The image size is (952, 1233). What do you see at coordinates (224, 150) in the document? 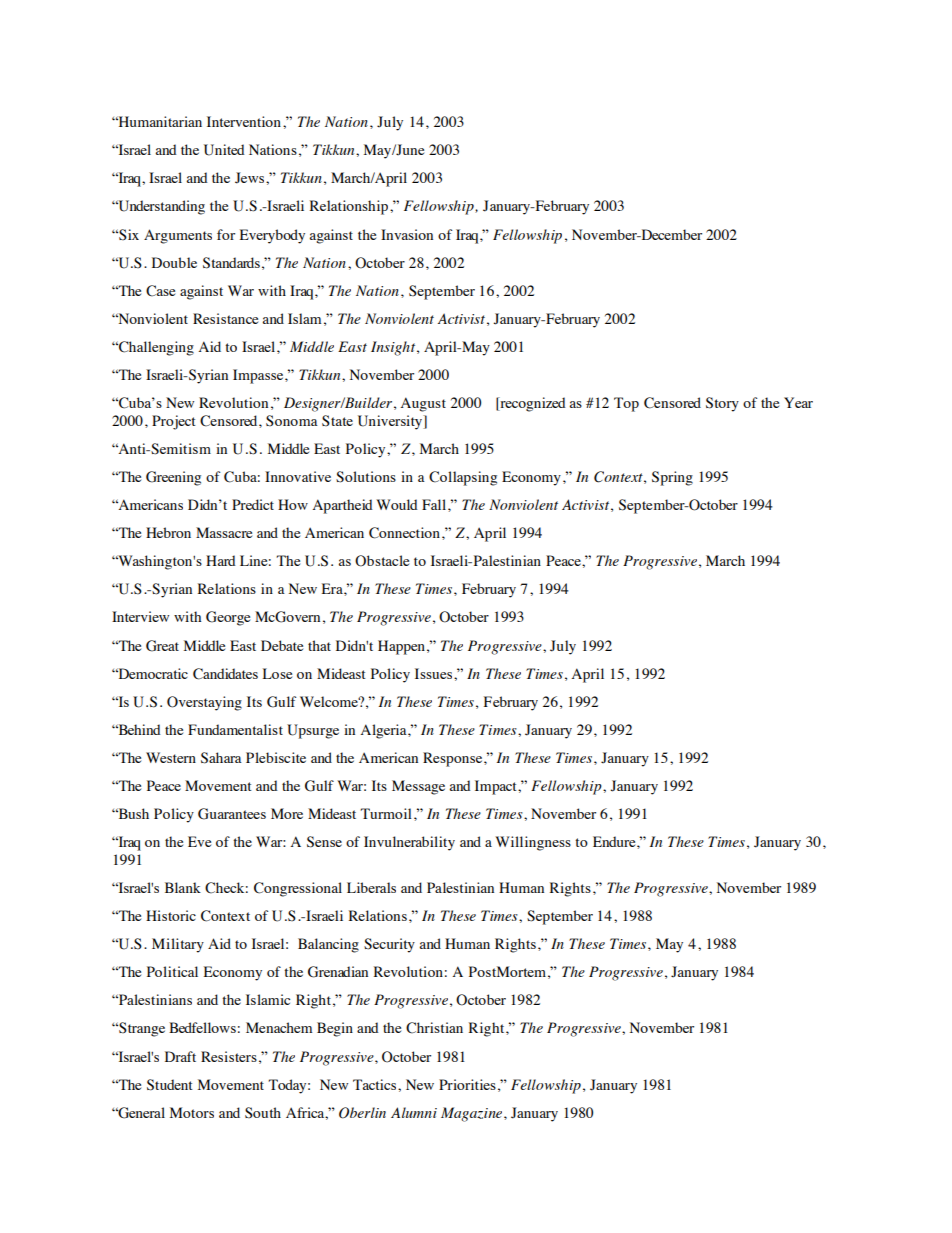
I see `United` at bounding box center [224, 150].
